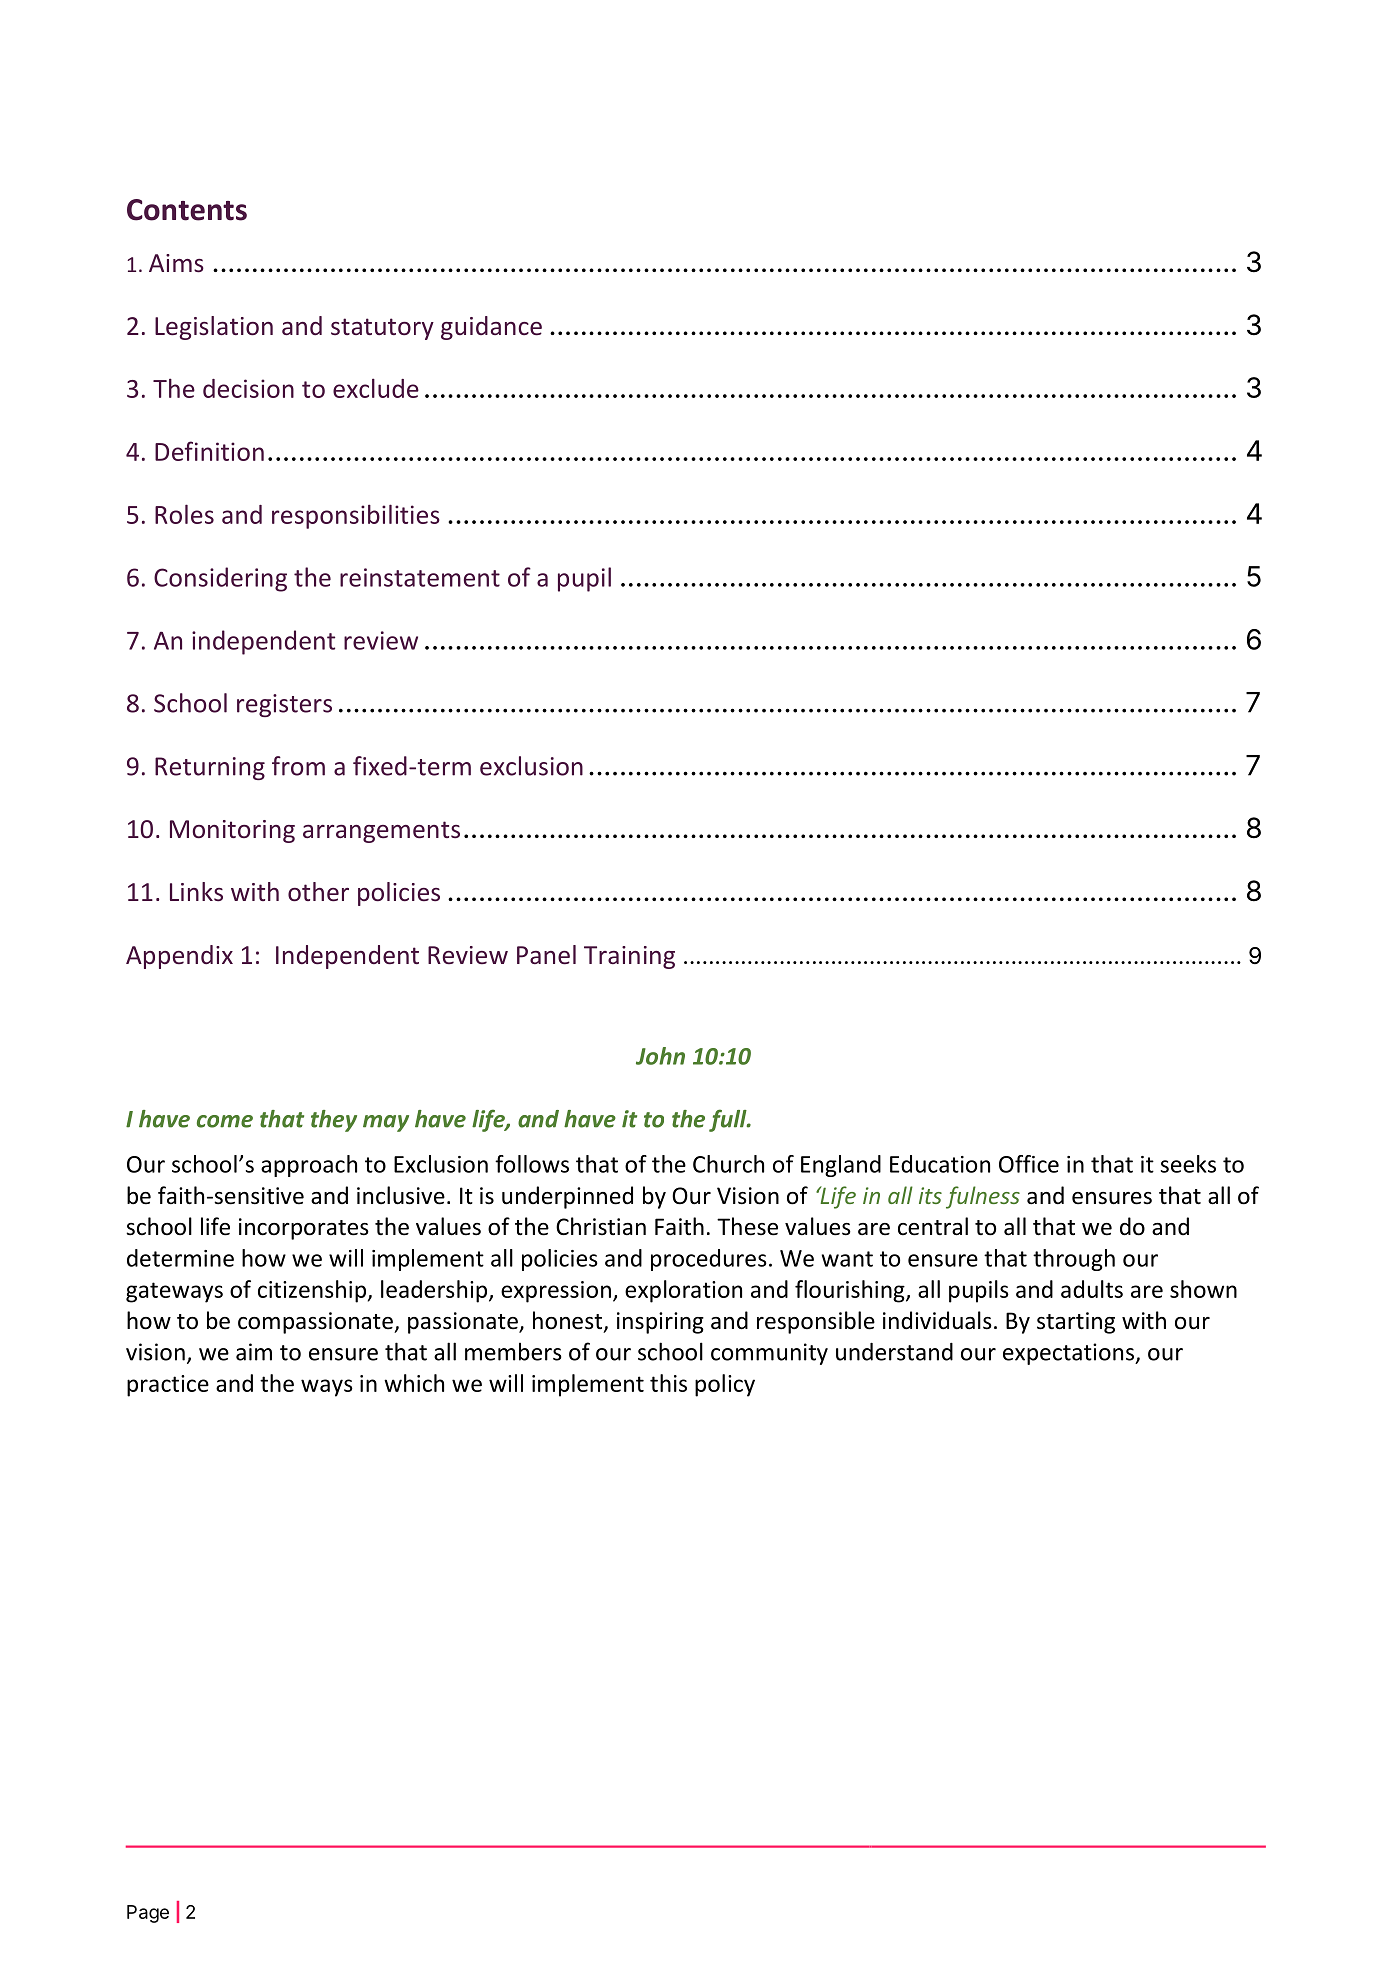 This image has width=1387, height=1963. What do you see at coordinates (491, 328) in the image?
I see `guidance` at bounding box center [491, 328].
